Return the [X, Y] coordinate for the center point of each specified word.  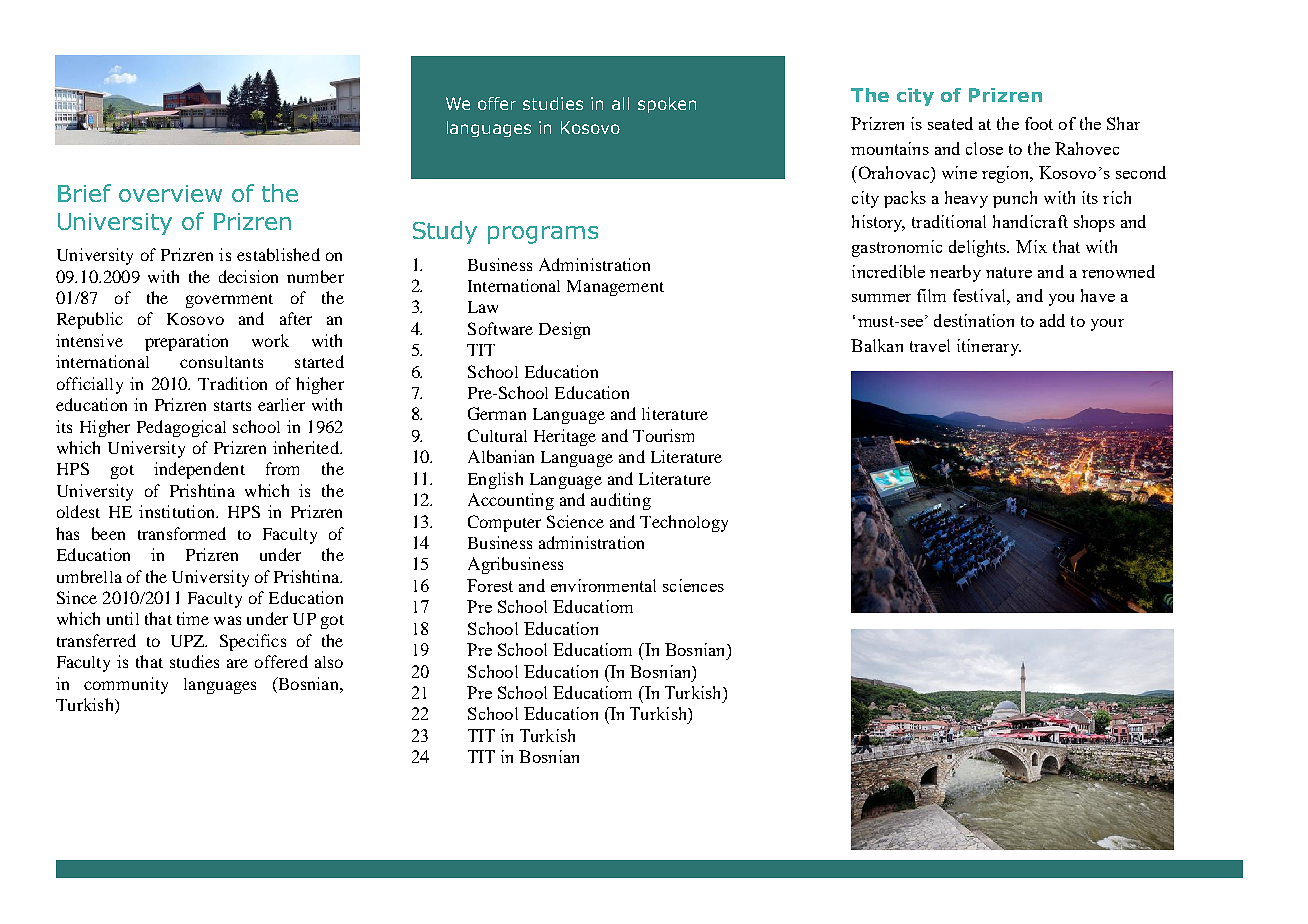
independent [199, 470]
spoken [667, 105]
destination [974, 320]
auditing [621, 501]
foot [1039, 123]
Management [615, 288]
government [229, 301]
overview [170, 193]
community [126, 685]
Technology [684, 523]
